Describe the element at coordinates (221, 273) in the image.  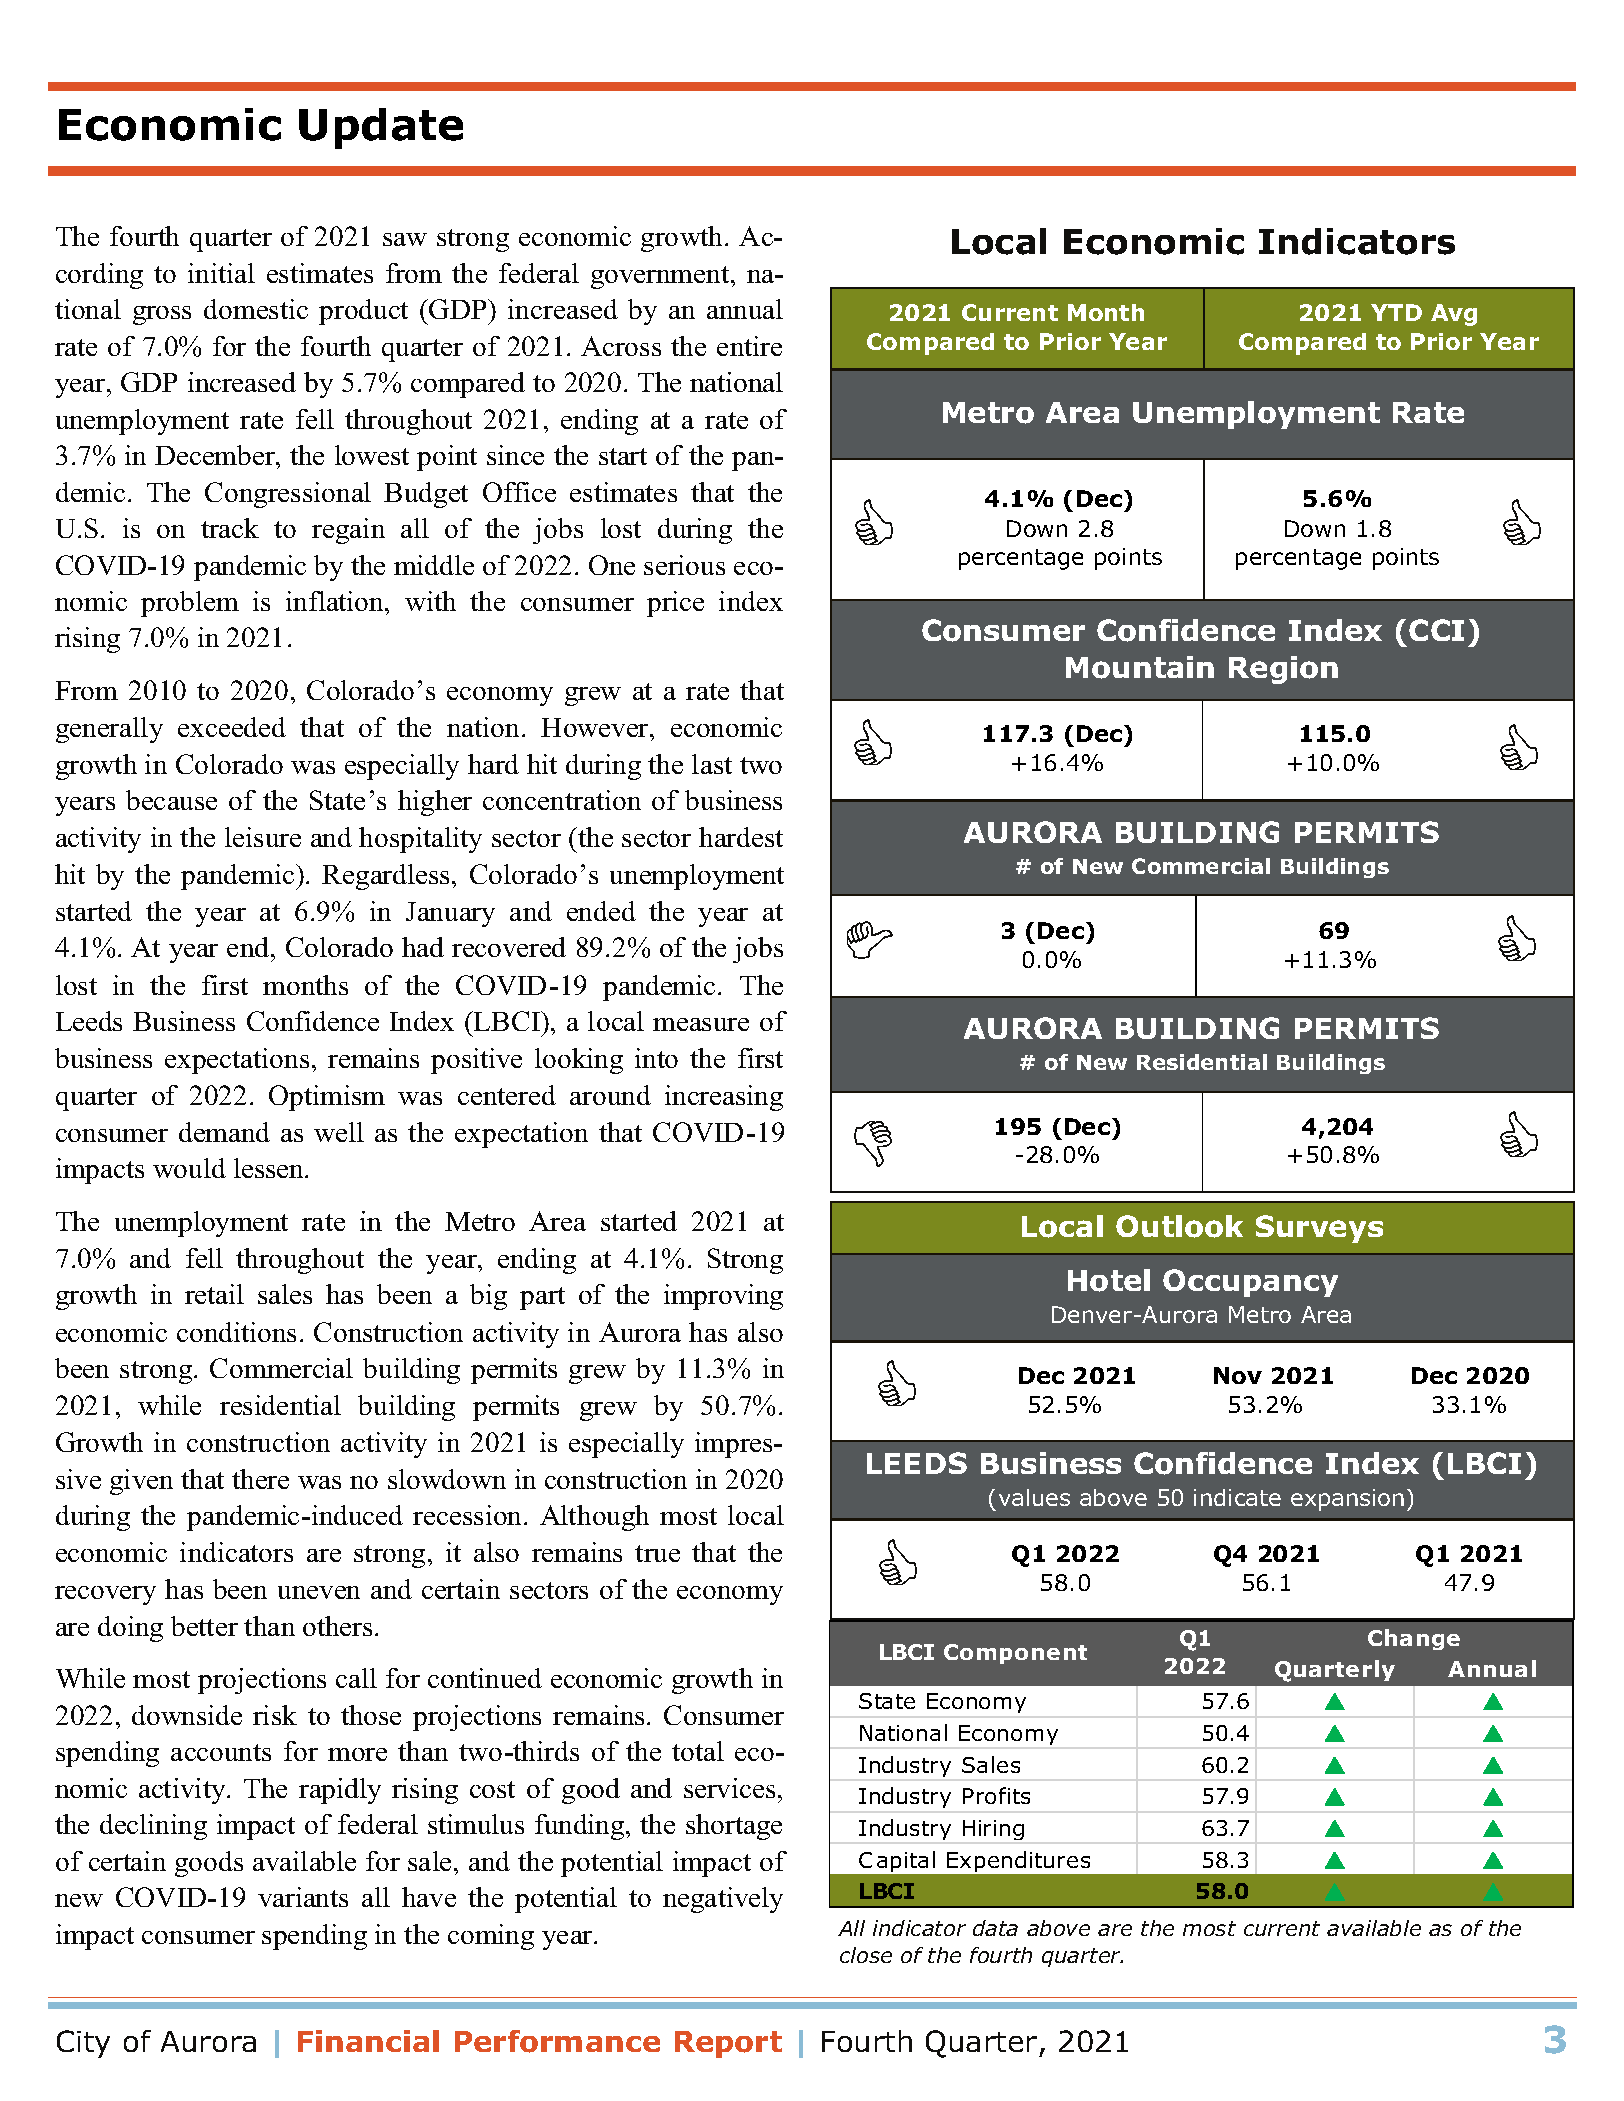
I see `initial` at that location.
